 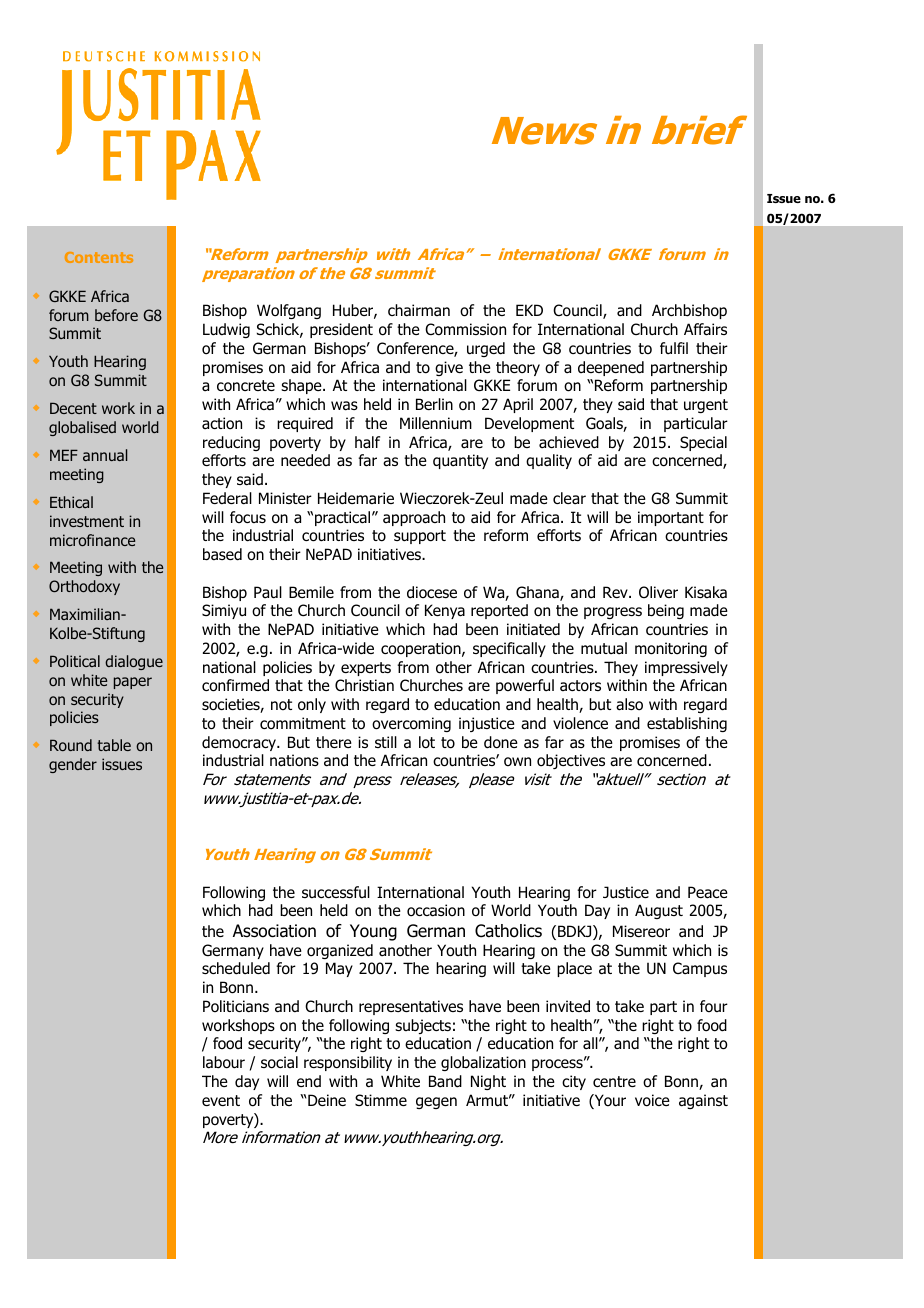 What do you see at coordinates (705, 329) in the document?
I see `Affairs` at bounding box center [705, 329].
